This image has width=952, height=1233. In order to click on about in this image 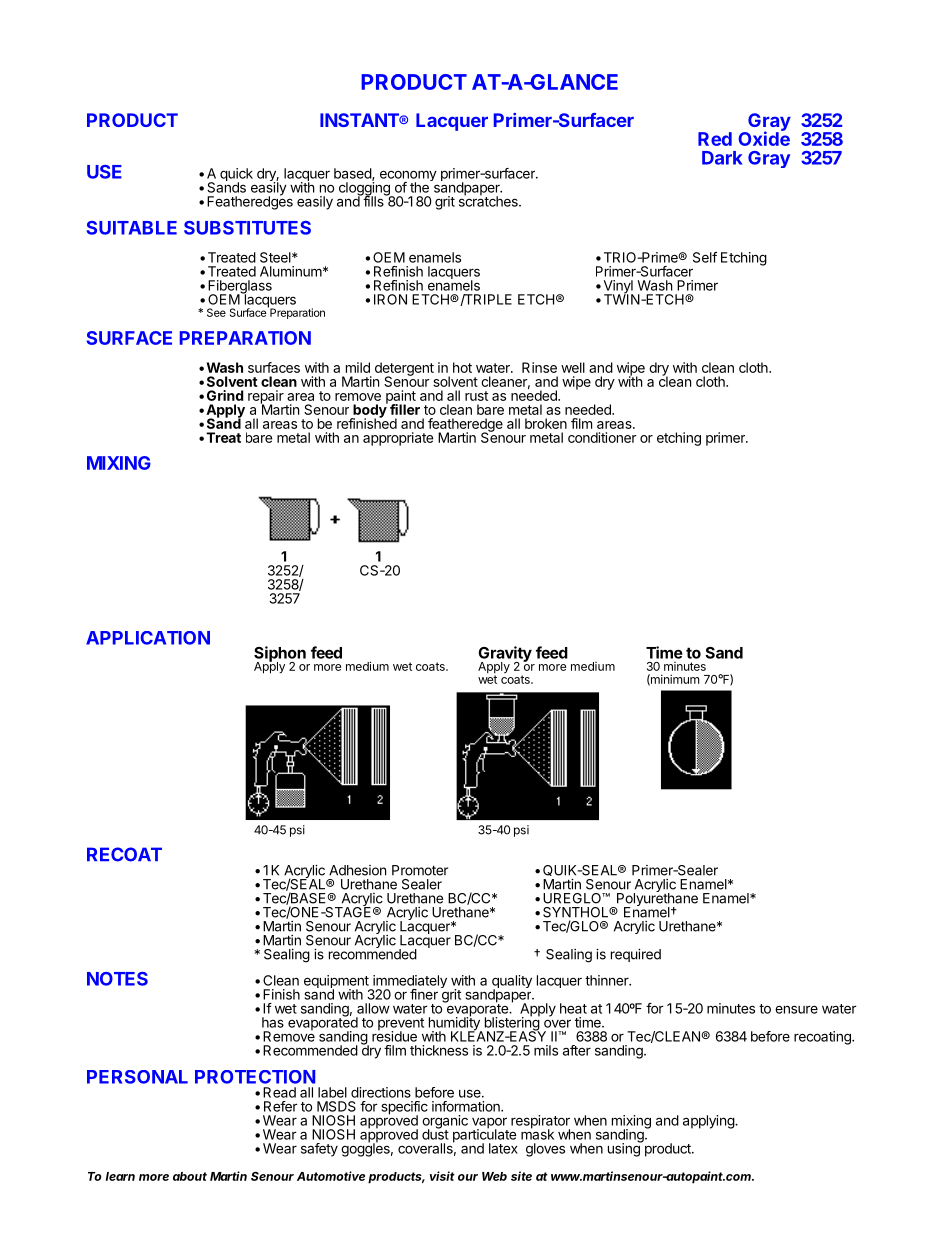, I will do `click(190, 1176)`.
